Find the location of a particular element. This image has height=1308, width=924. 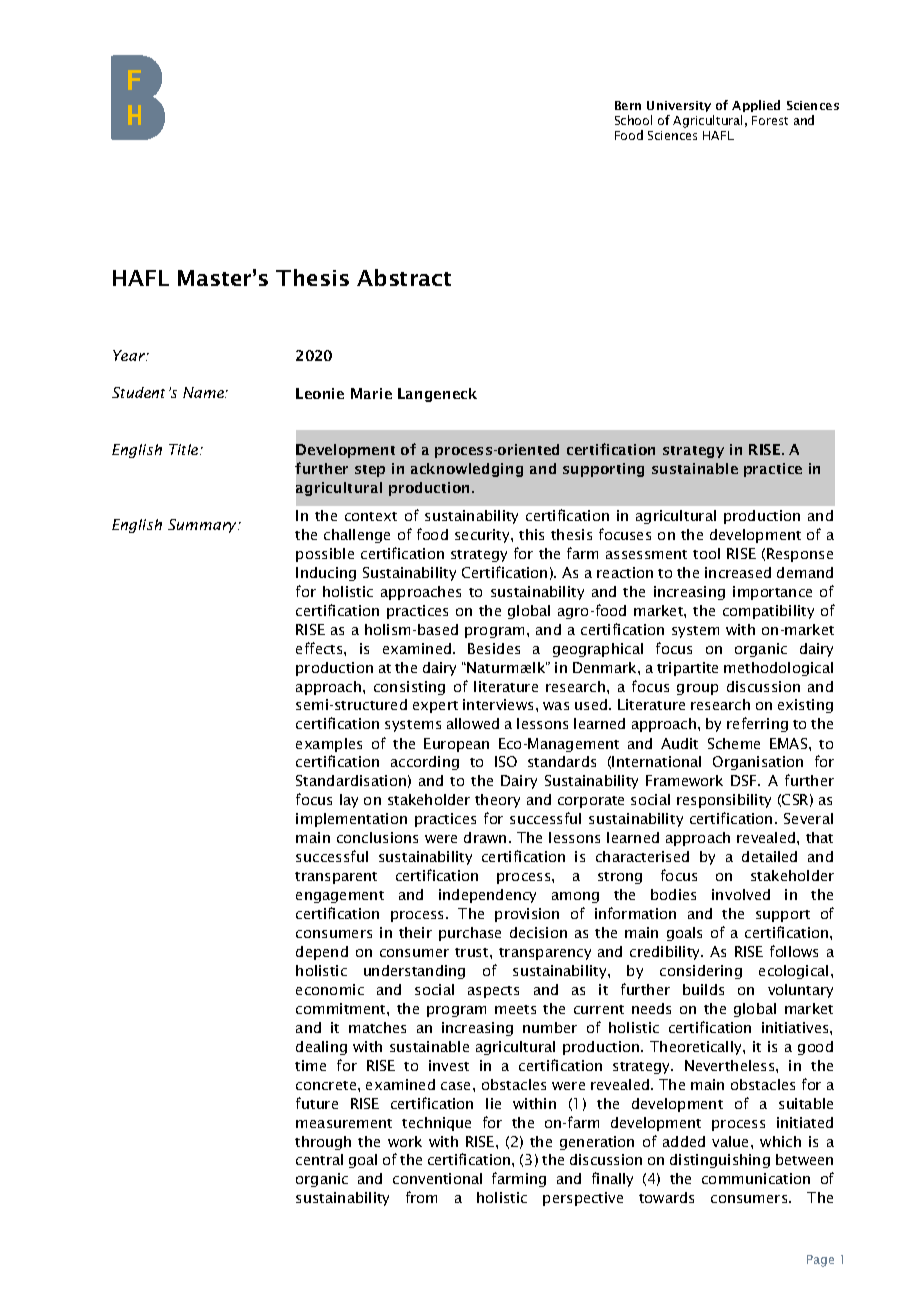

tool is located at coordinates (706, 553).
